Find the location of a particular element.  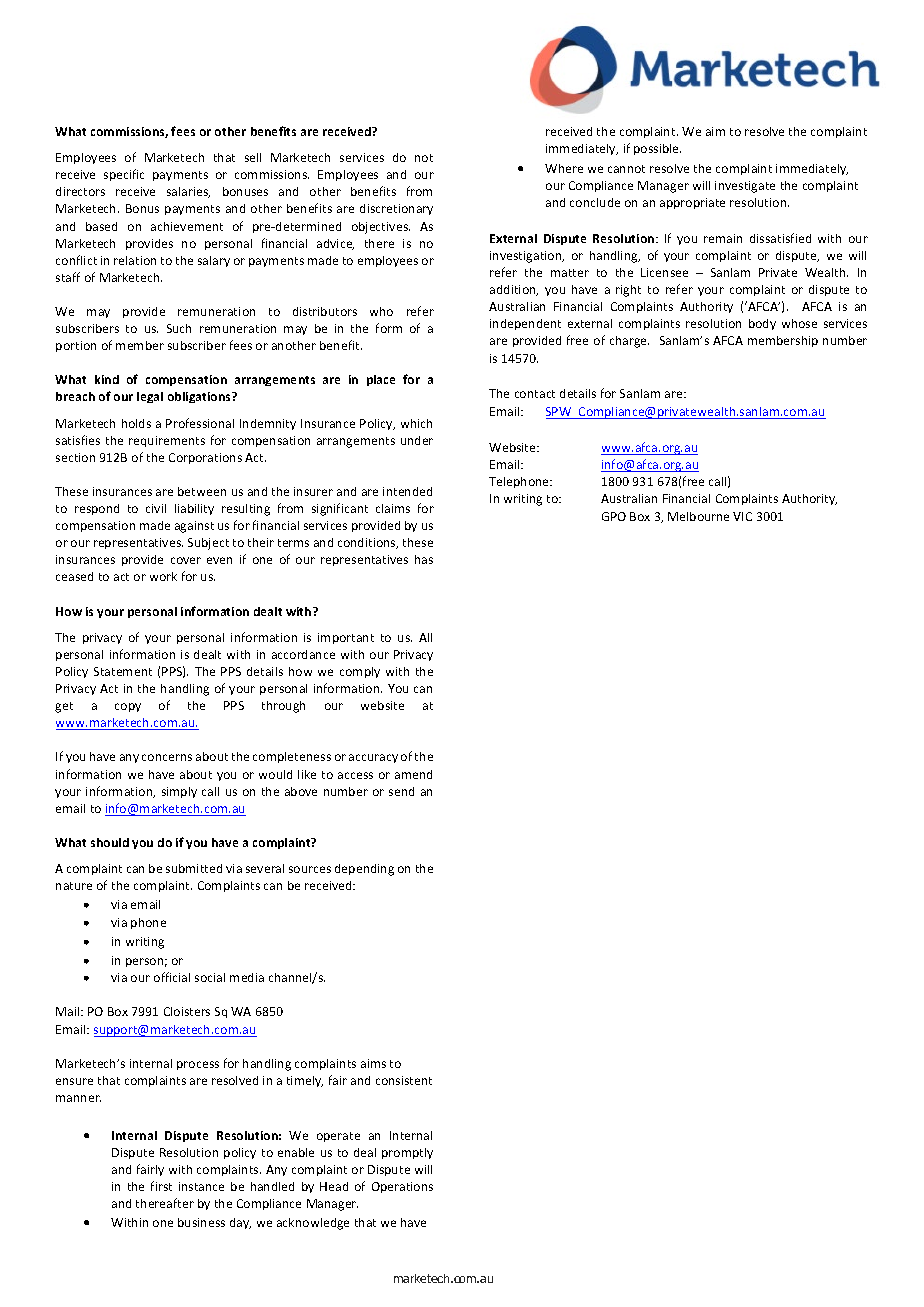

first is located at coordinates (161, 1186).
